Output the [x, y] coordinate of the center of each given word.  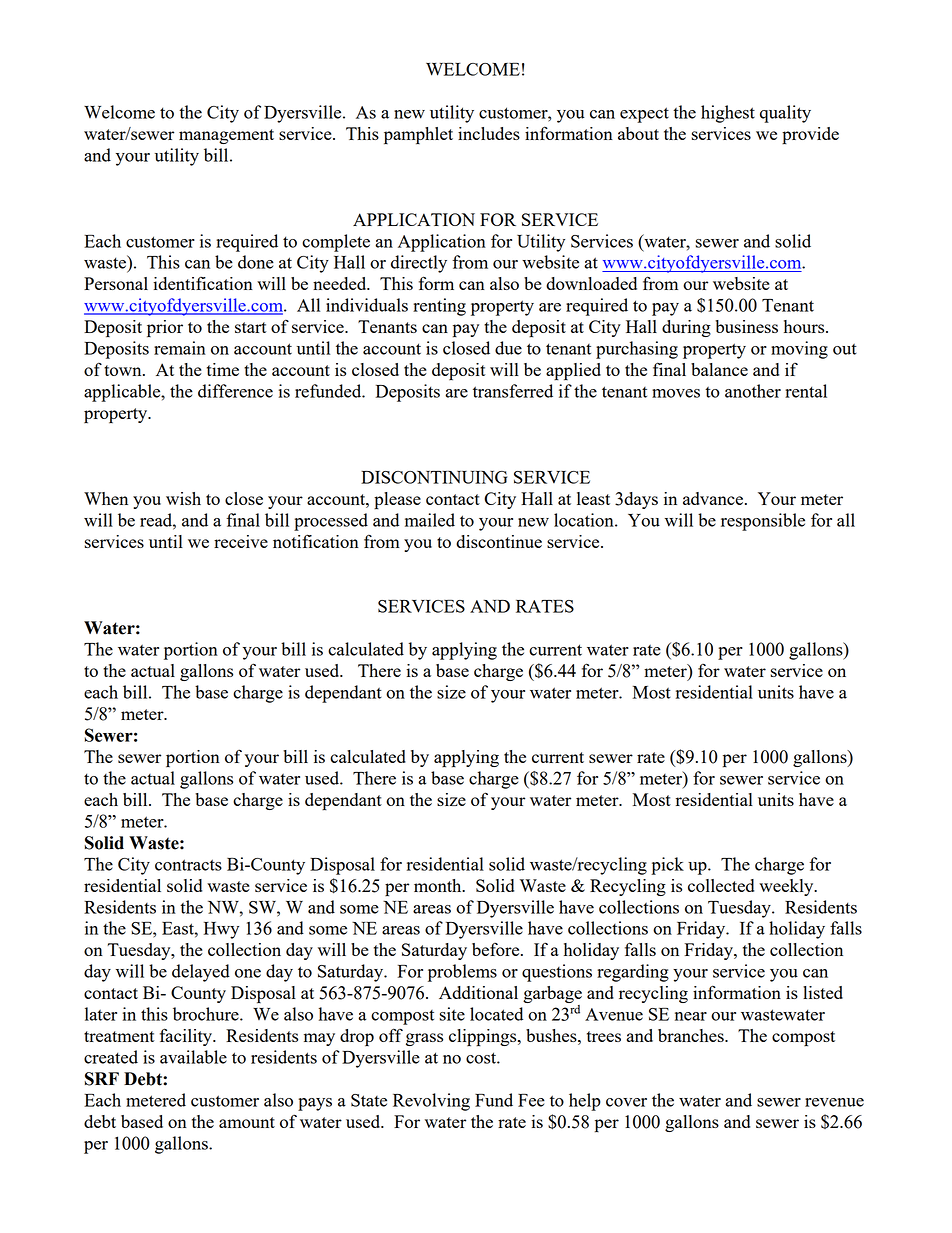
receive [241, 541]
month [439, 885]
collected [721, 885]
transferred [513, 391]
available [193, 1057]
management [226, 136]
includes [489, 133]
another [753, 391]
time [223, 369]
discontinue [499, 541]
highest [728, 114]
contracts [188, 865]
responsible [763, 522]
